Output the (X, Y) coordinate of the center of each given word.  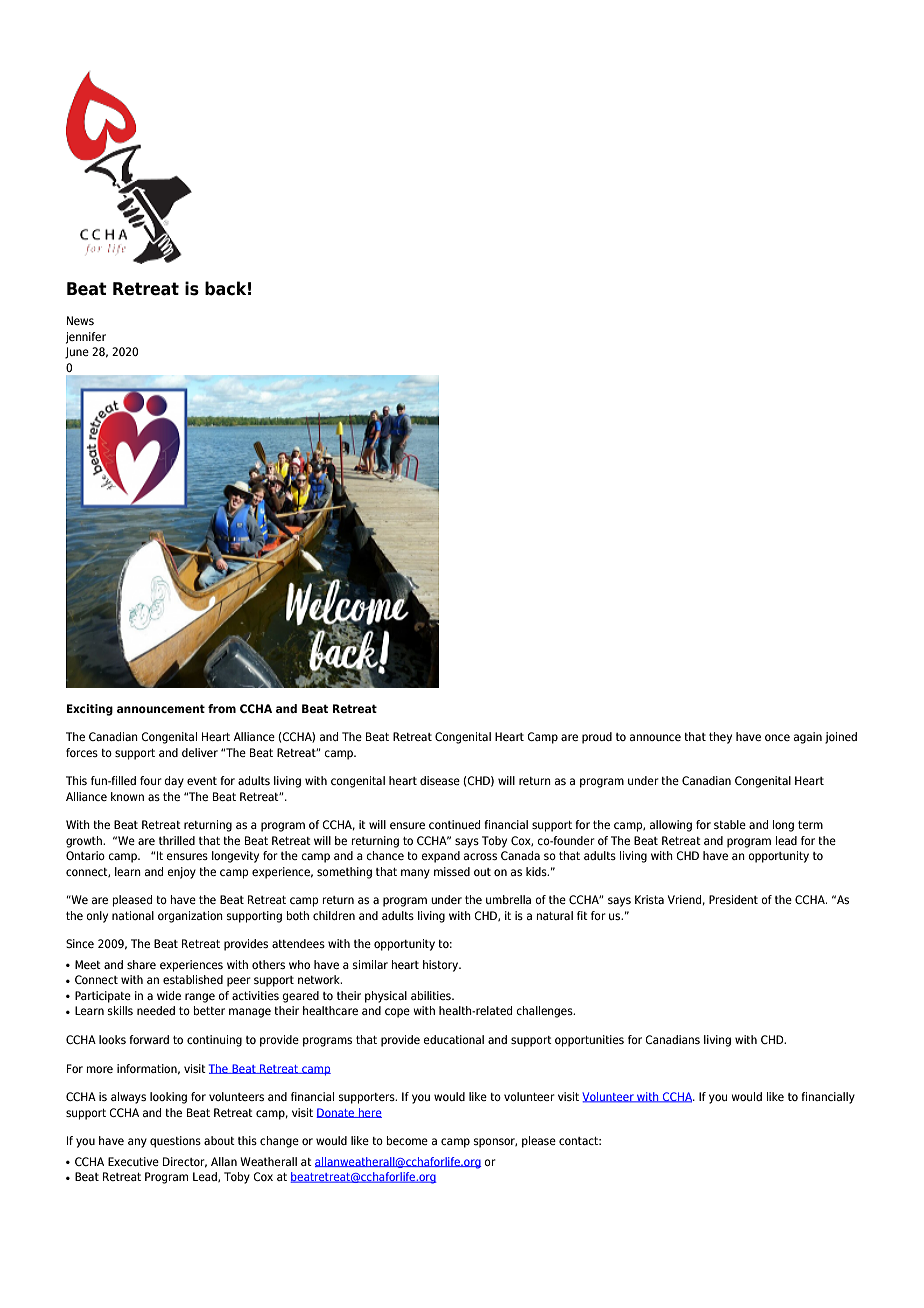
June (77, 353)
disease (440, 780)
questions (175, 1142)
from (222, 708)
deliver (200, 752)
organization (190, 917)
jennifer (86, 338)
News (80, 320)
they (720, 738)
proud (597, 738)
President (733, 899)
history (442, 966)
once (777, 737)
